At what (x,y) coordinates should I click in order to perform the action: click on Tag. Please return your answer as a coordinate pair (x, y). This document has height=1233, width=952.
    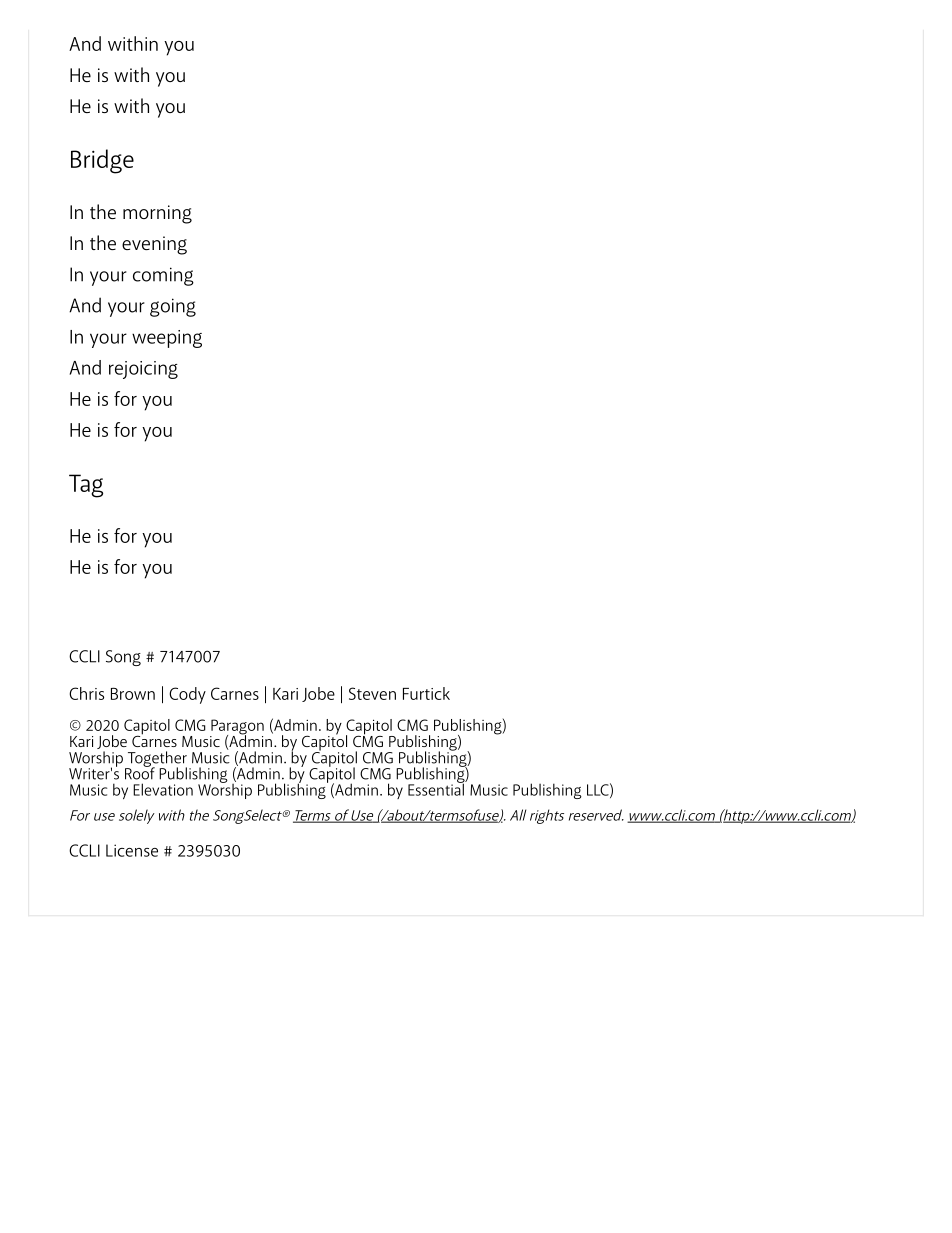
    Looking at the image, I should click on (86, 486).
